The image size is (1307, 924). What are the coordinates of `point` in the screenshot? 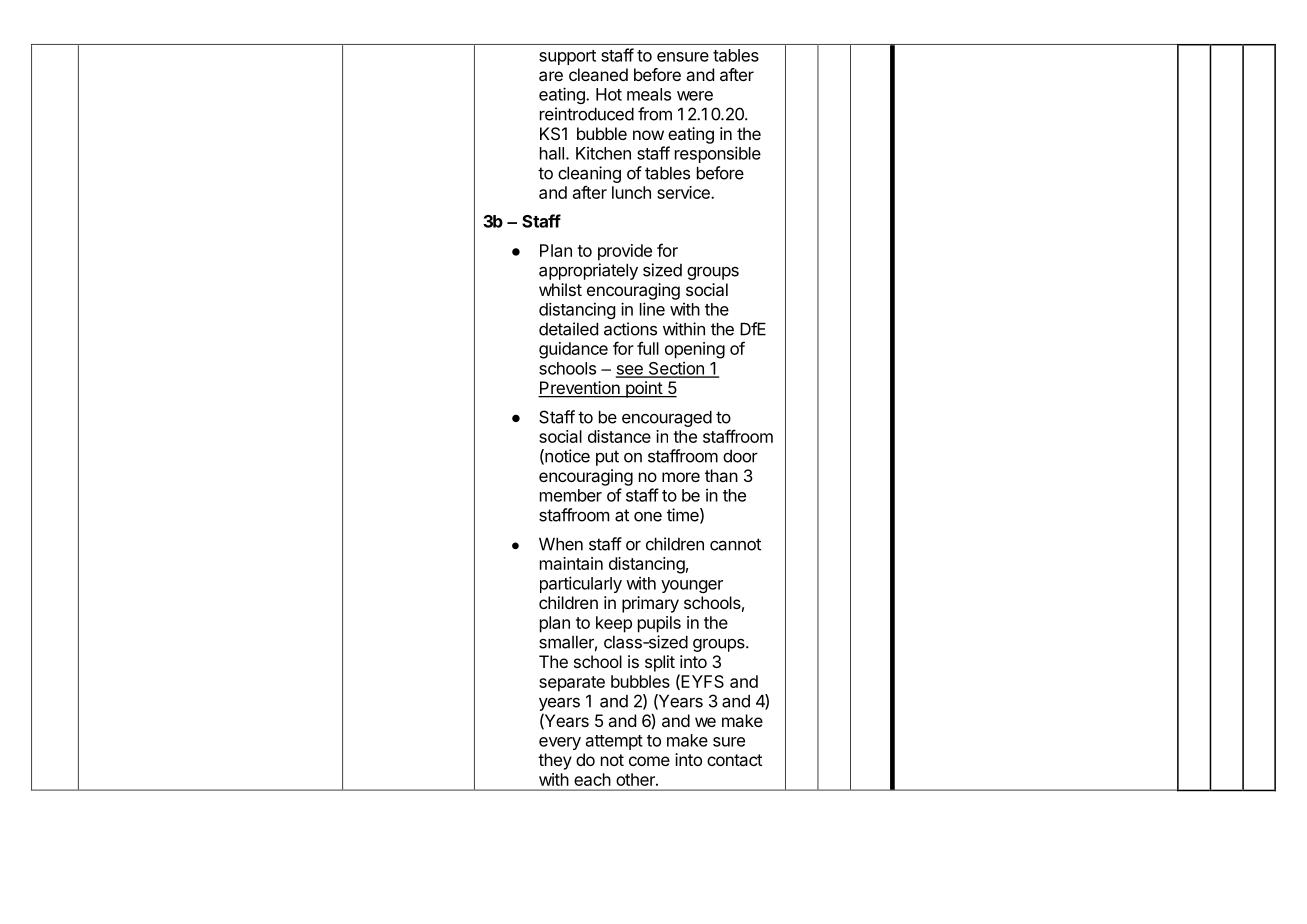 It's located at (644, 389).
